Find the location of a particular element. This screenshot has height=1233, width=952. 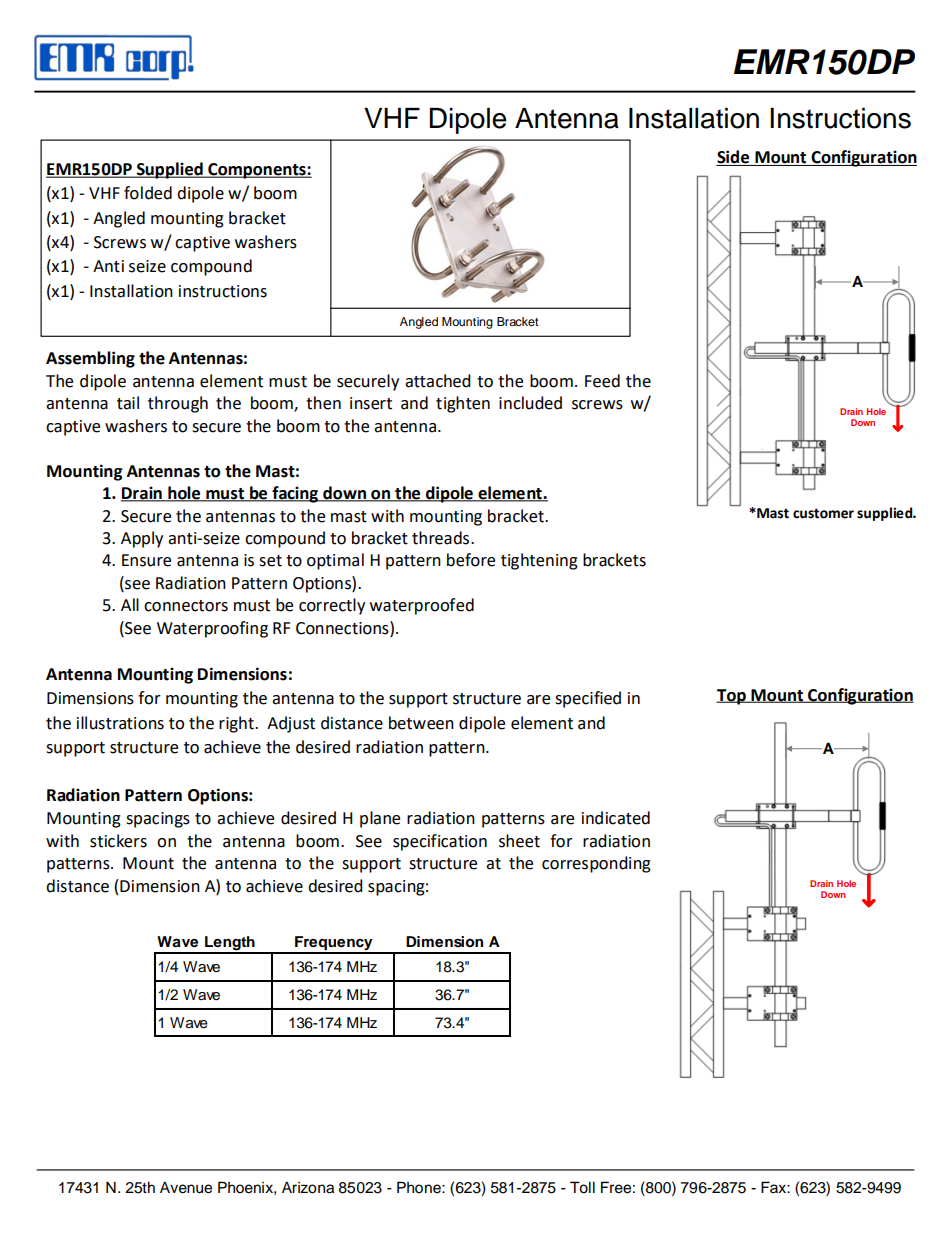

Side is located at coordinates (734, 158).
